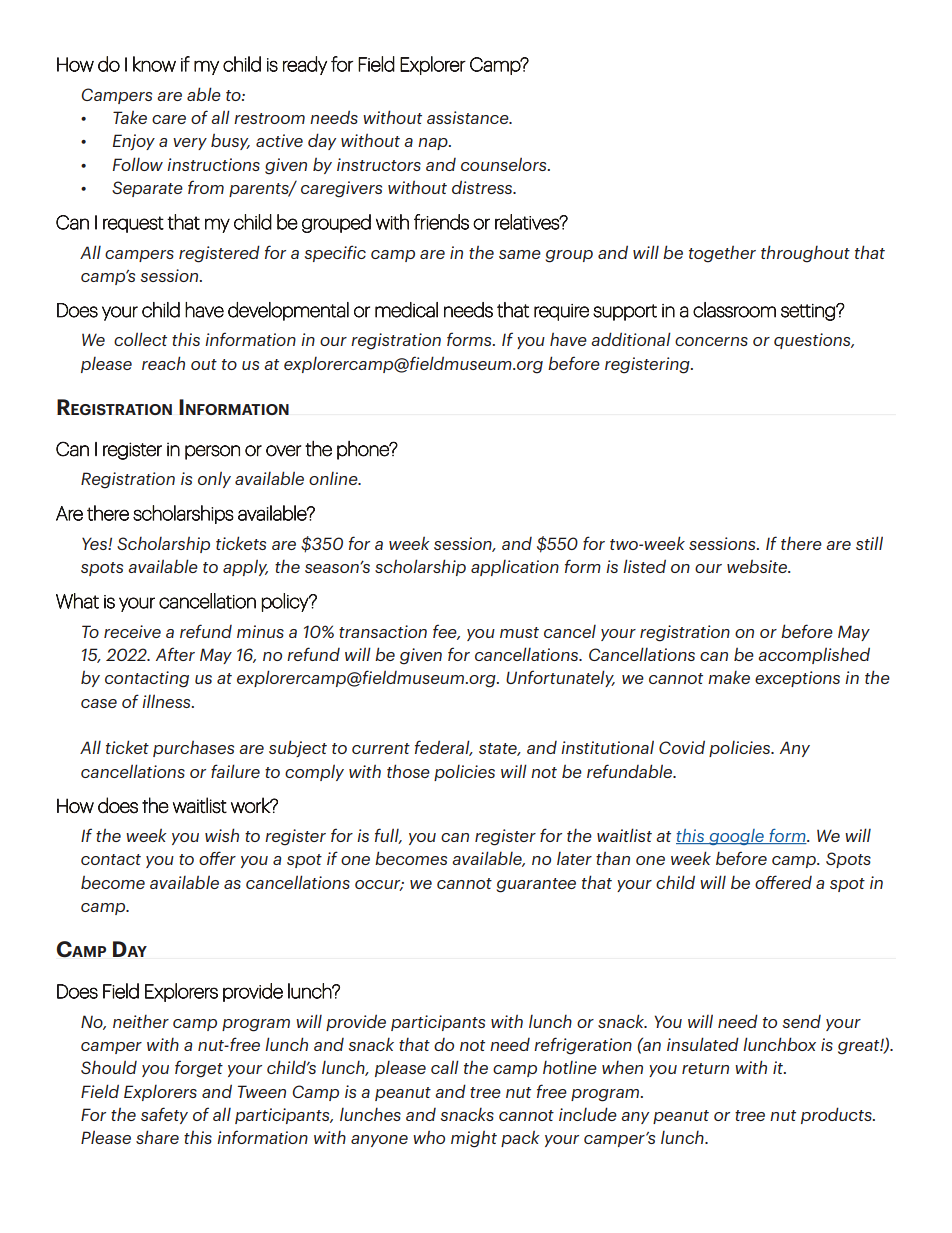 The height and width of the screenshot is (1233, 952). What do you see at coordinates (805, 254) in the screenshot?
I see `throughout` at bounding box center [805, 254].
